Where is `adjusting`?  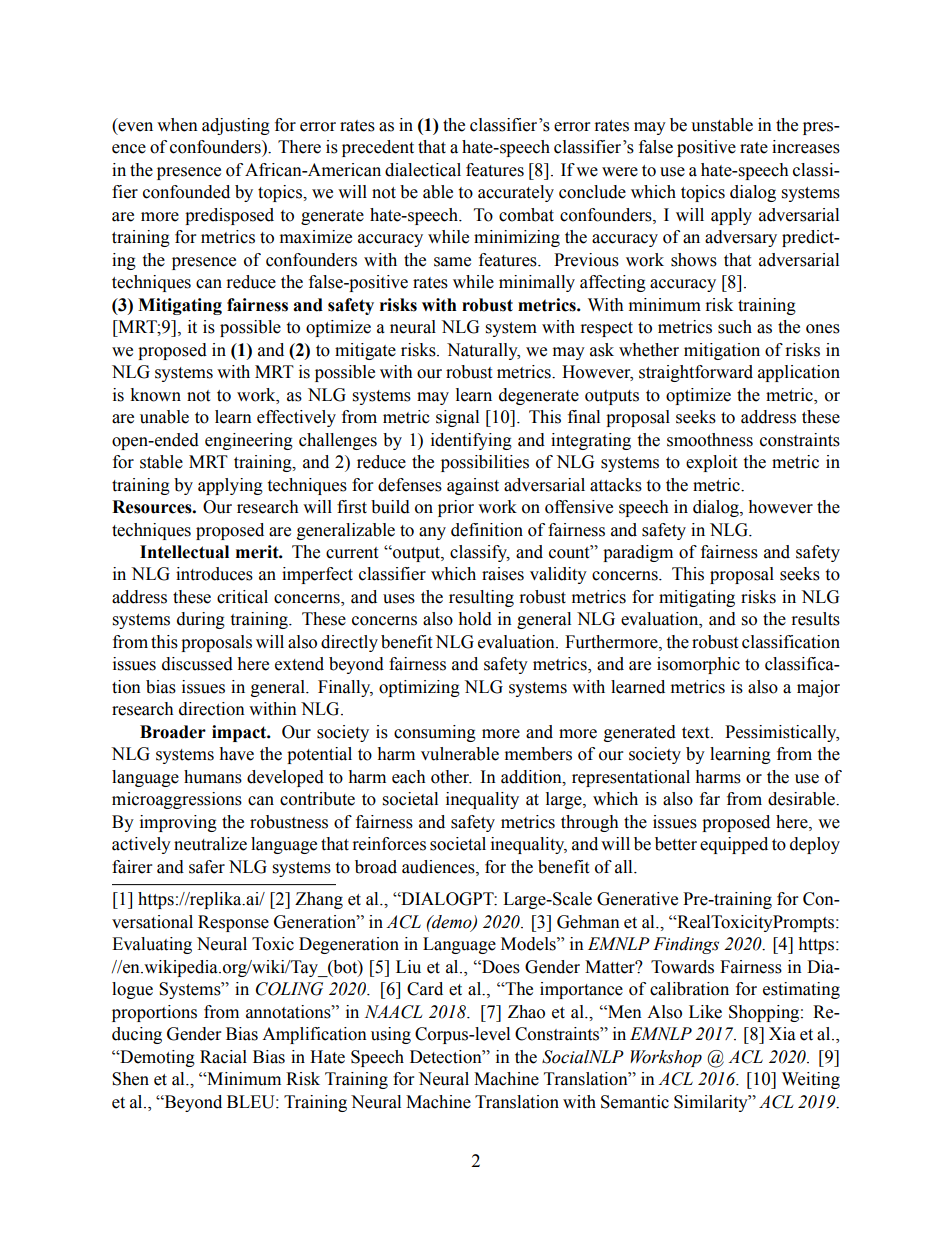
adjusting is located at coordinates (236, 126).
